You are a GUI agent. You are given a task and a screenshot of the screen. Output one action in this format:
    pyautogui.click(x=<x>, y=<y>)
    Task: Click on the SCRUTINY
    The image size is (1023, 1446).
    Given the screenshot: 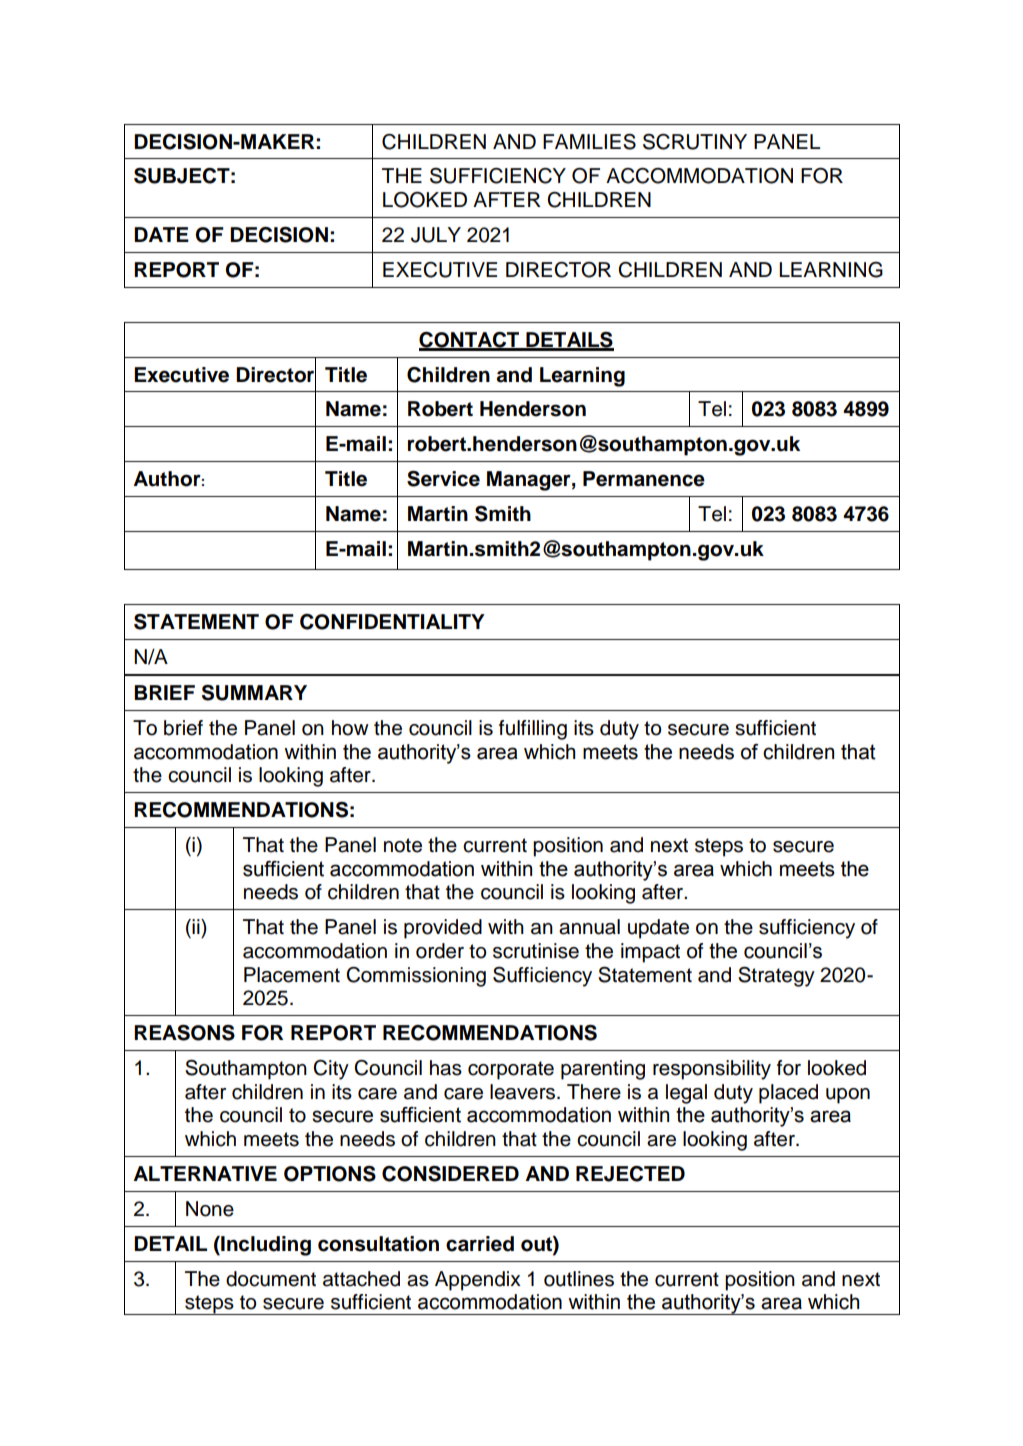 What is the action you would take?
    pyautogui.click(x=695, y=142)
